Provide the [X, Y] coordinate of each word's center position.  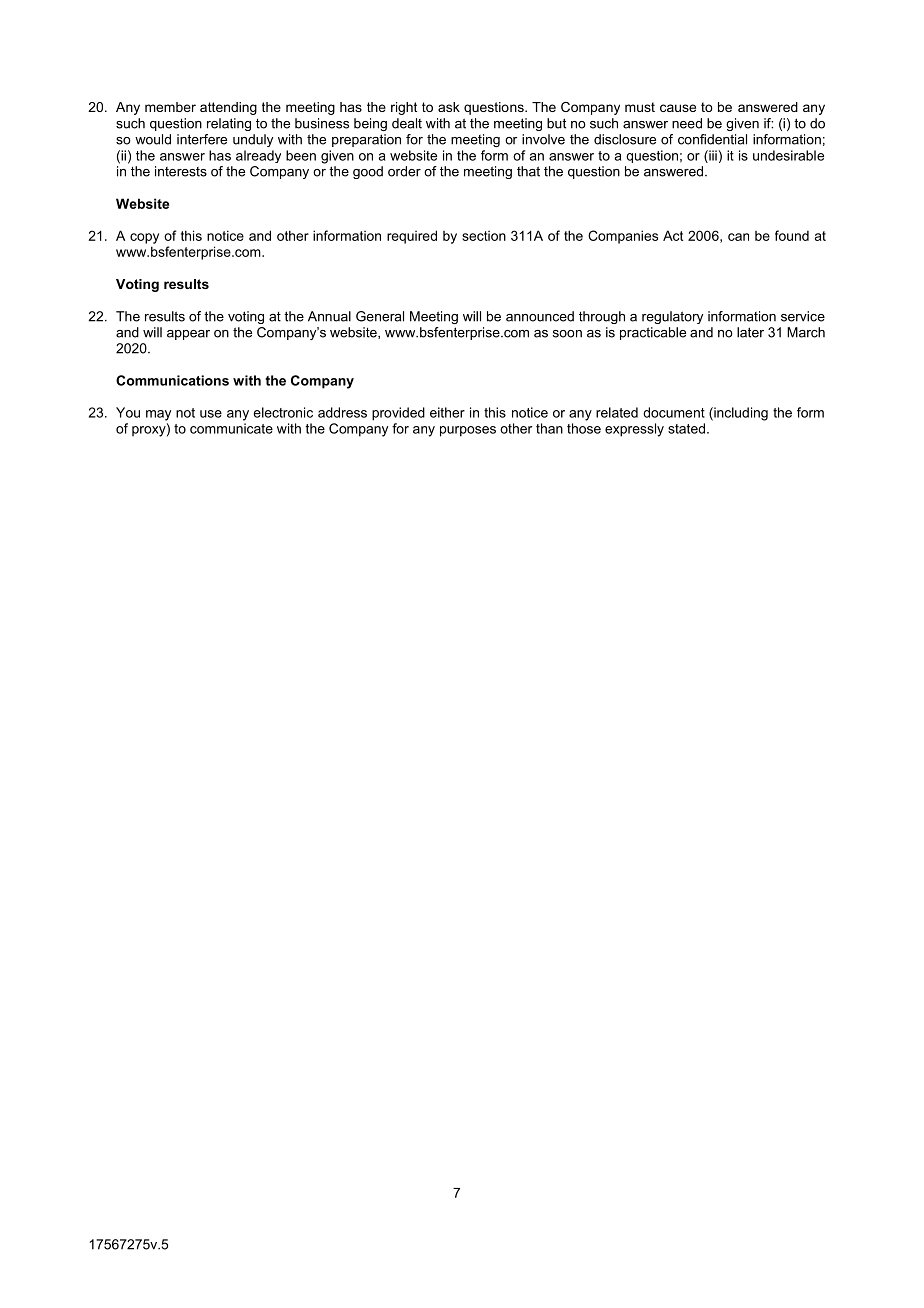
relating [229, 124]
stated [686, 428]
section [484, 236]
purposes [468, 431]
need [687, 123]
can [738, 237]
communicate [231, 428]
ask [449, 107]
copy [144, 238]
